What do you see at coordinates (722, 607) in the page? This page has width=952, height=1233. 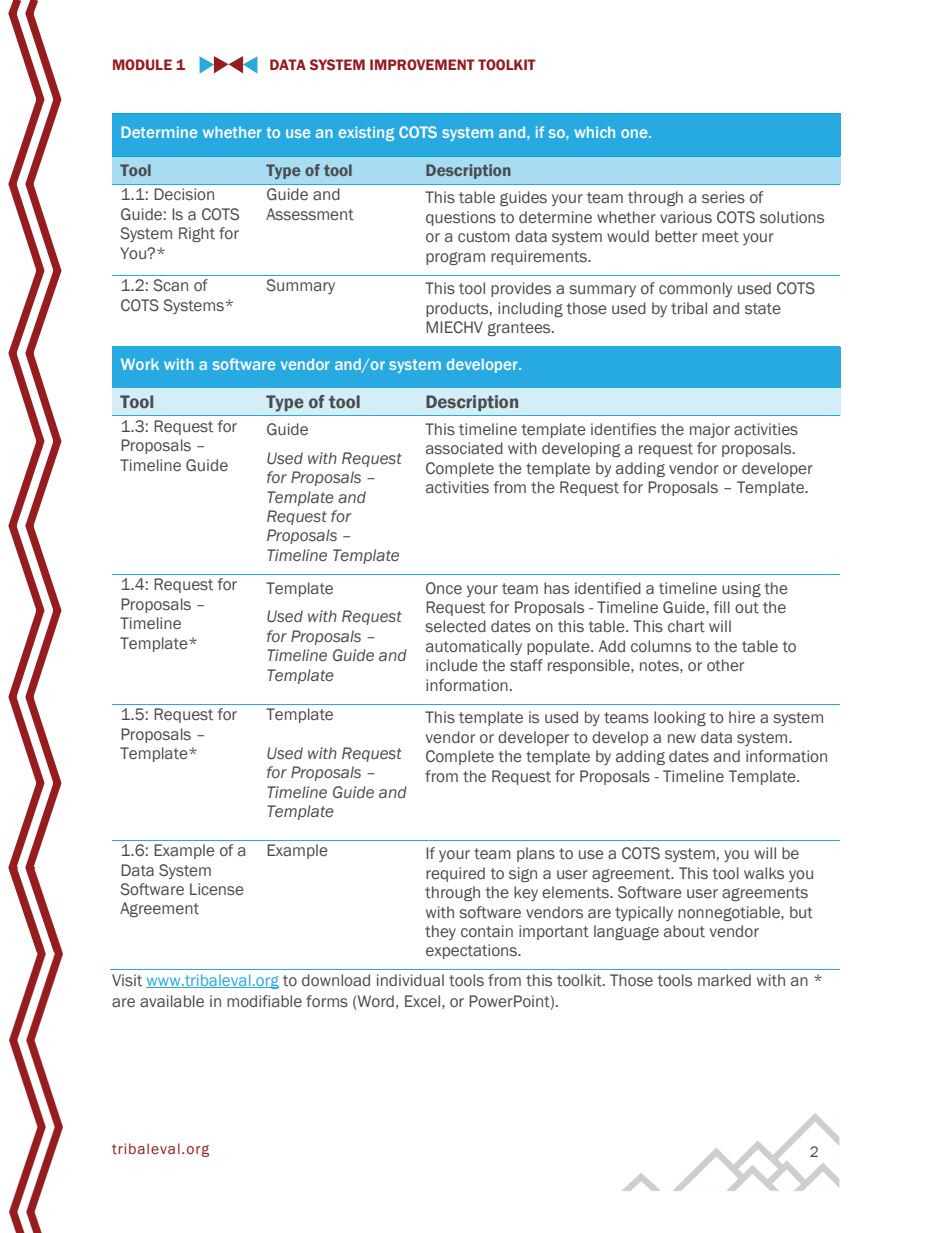 I see `fill` at bounding box center [722, 607].
